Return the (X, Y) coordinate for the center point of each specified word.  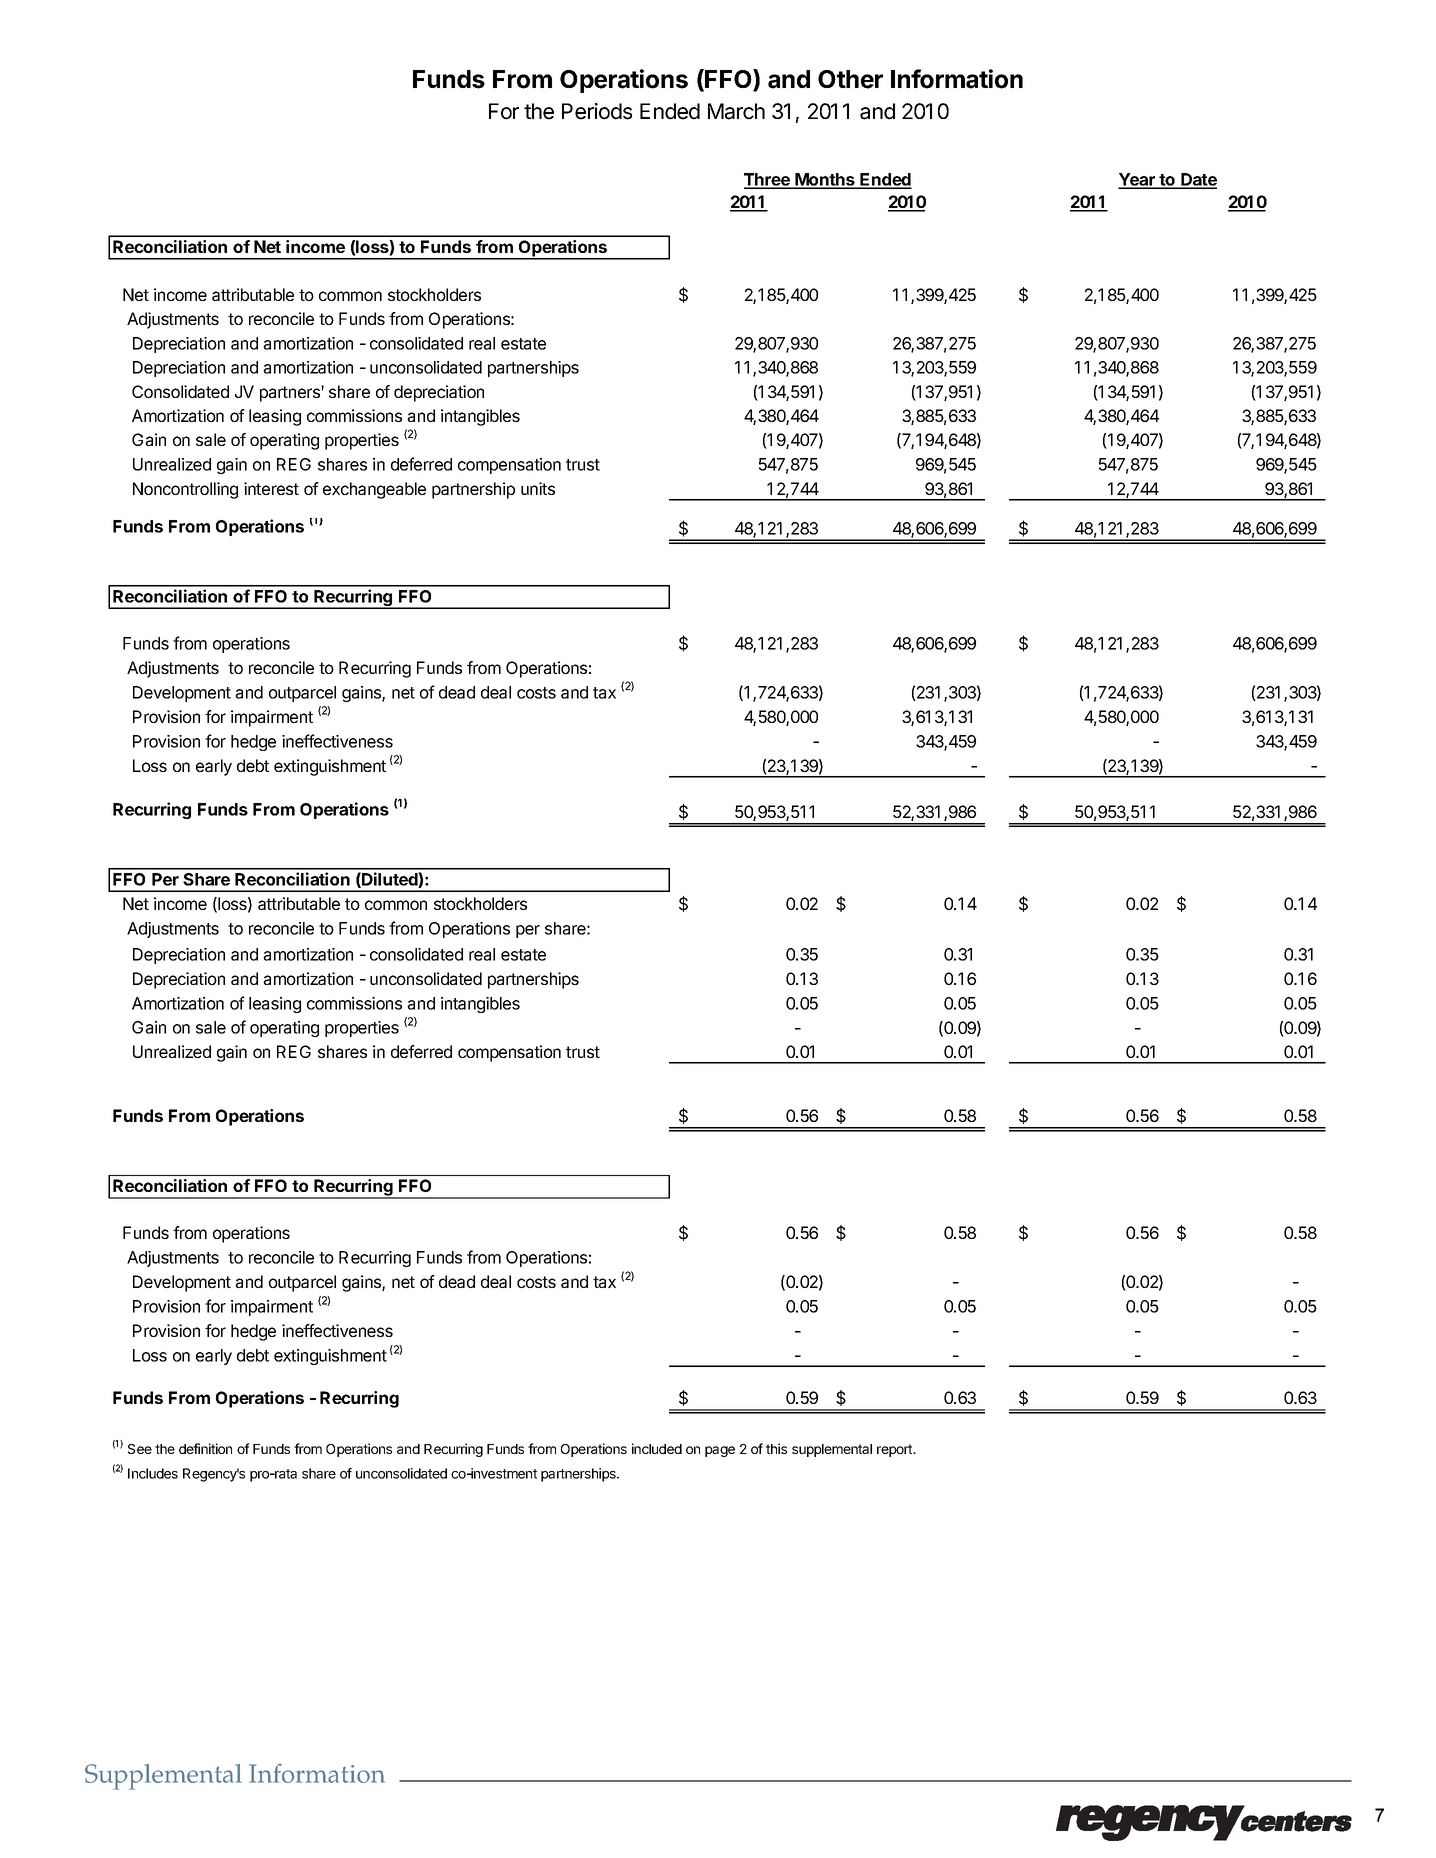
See (140, 1449)
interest (271, 488)
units (538, 488)
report (895, 1450)
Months (825, 180)
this (776, 1448)
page (720, 1451)
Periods (597, 111)
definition (205, 1448)
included (657, 1448)
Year (1137, 180)
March (736, 111)
